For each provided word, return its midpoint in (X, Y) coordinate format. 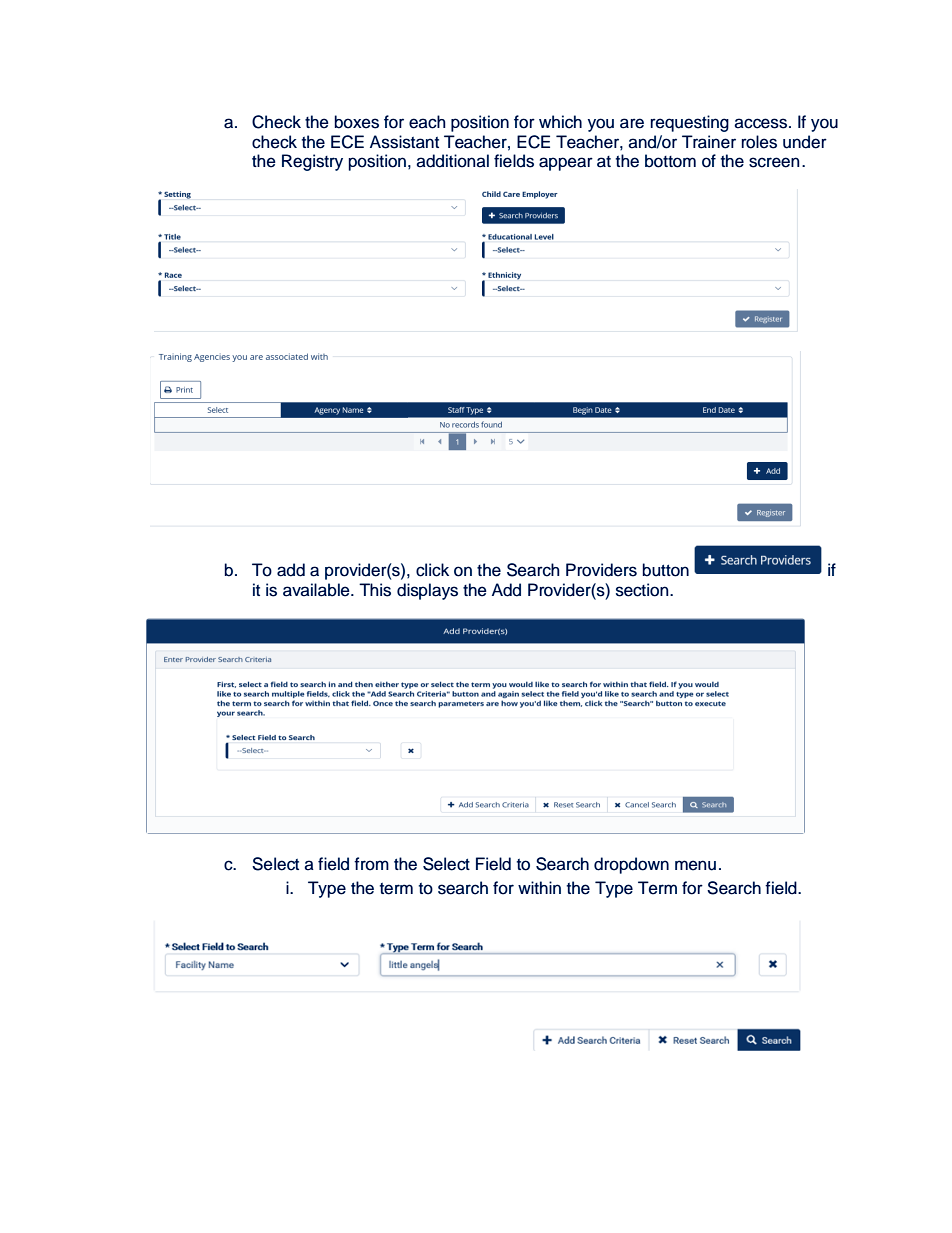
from (371, 864)
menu (695, 865)
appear (566, 164)
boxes (357, 122)
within (539, 887)
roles (759, 142)
